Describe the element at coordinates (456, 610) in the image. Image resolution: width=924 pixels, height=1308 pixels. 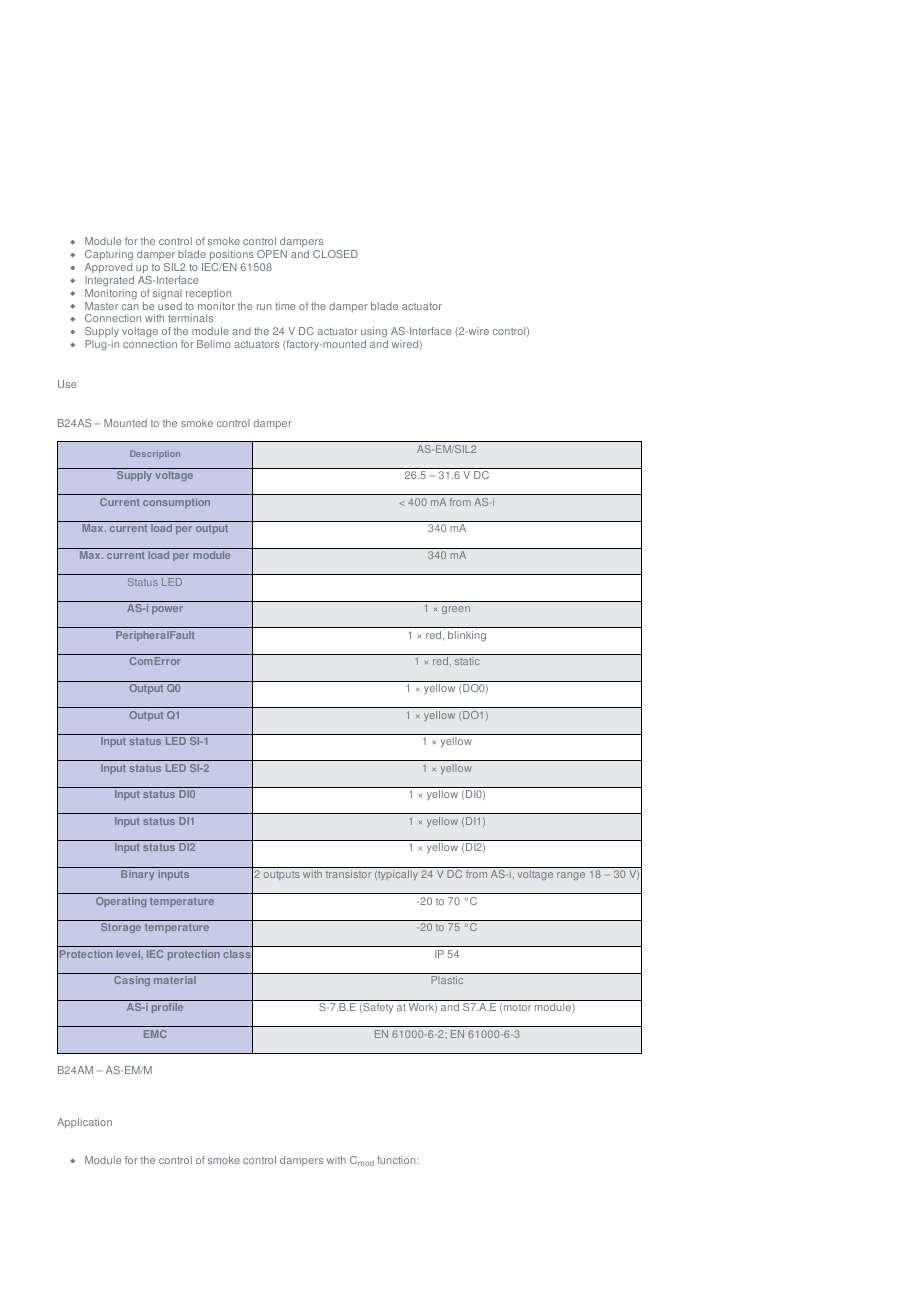
I see `green` at that location.
